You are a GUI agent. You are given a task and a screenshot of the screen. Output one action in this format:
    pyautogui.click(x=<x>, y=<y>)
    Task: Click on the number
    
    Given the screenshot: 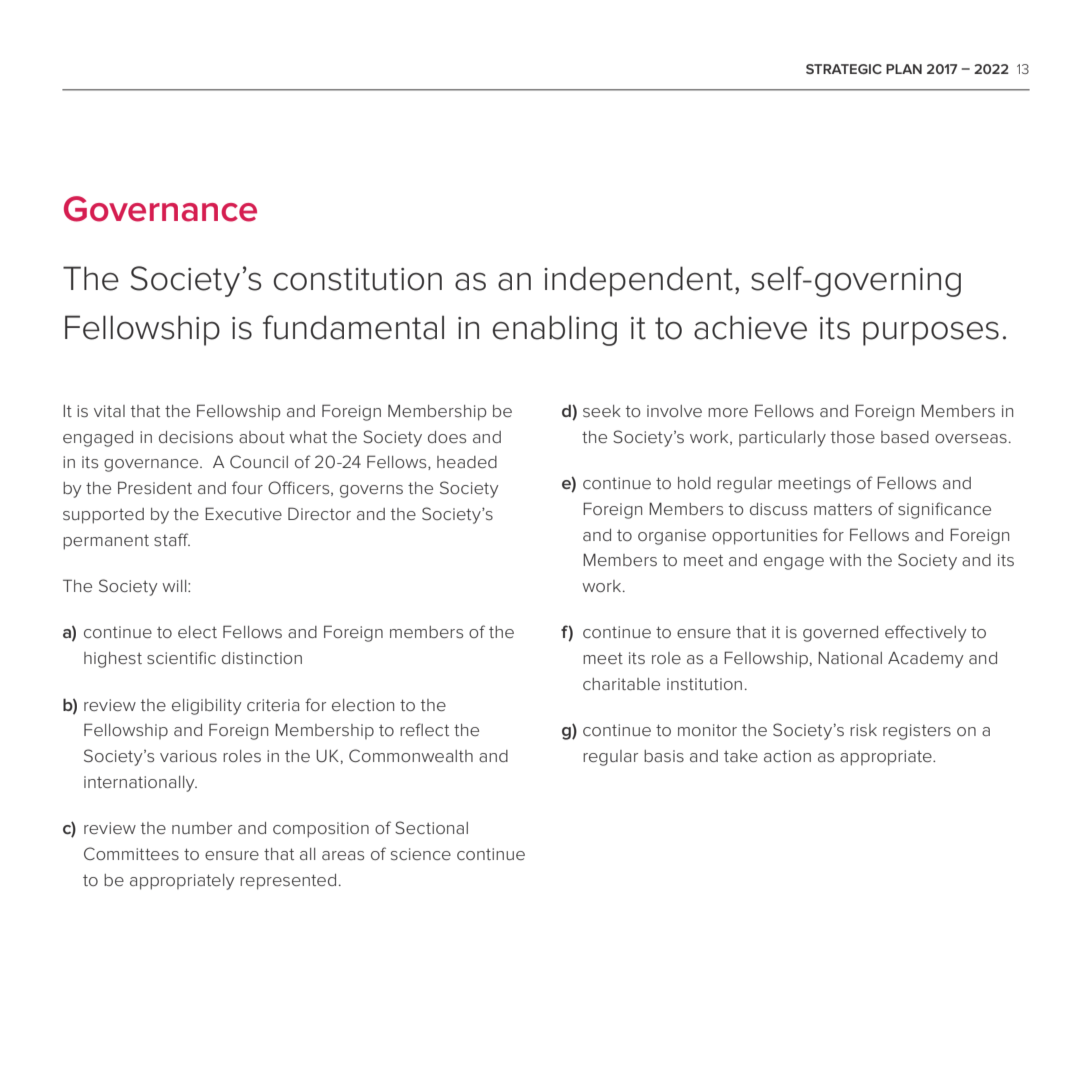 What is the action you would take?
    pyautogui.click(x=202, y=828)
